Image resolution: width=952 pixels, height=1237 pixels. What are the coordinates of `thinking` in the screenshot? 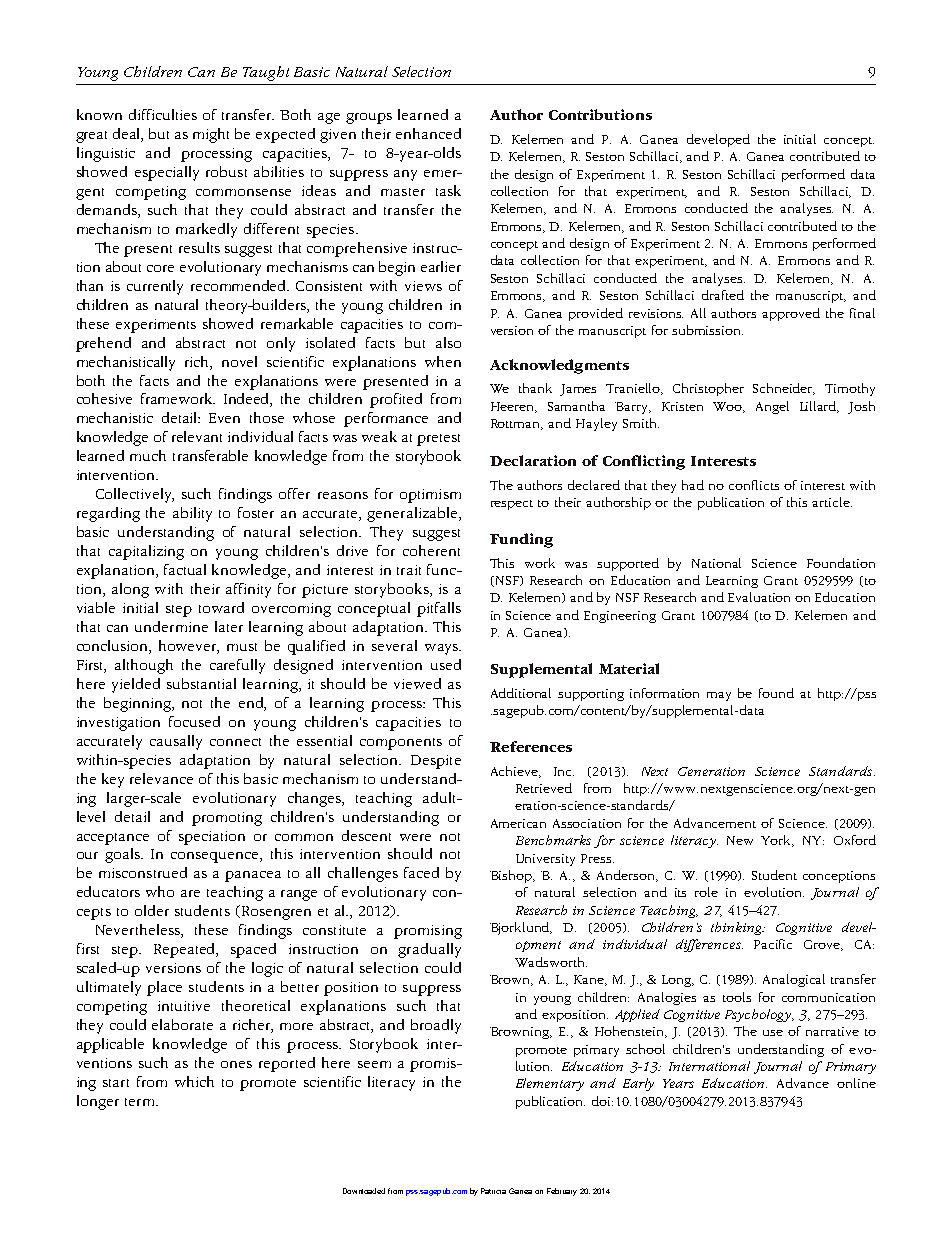 It's located at (738, 928).
